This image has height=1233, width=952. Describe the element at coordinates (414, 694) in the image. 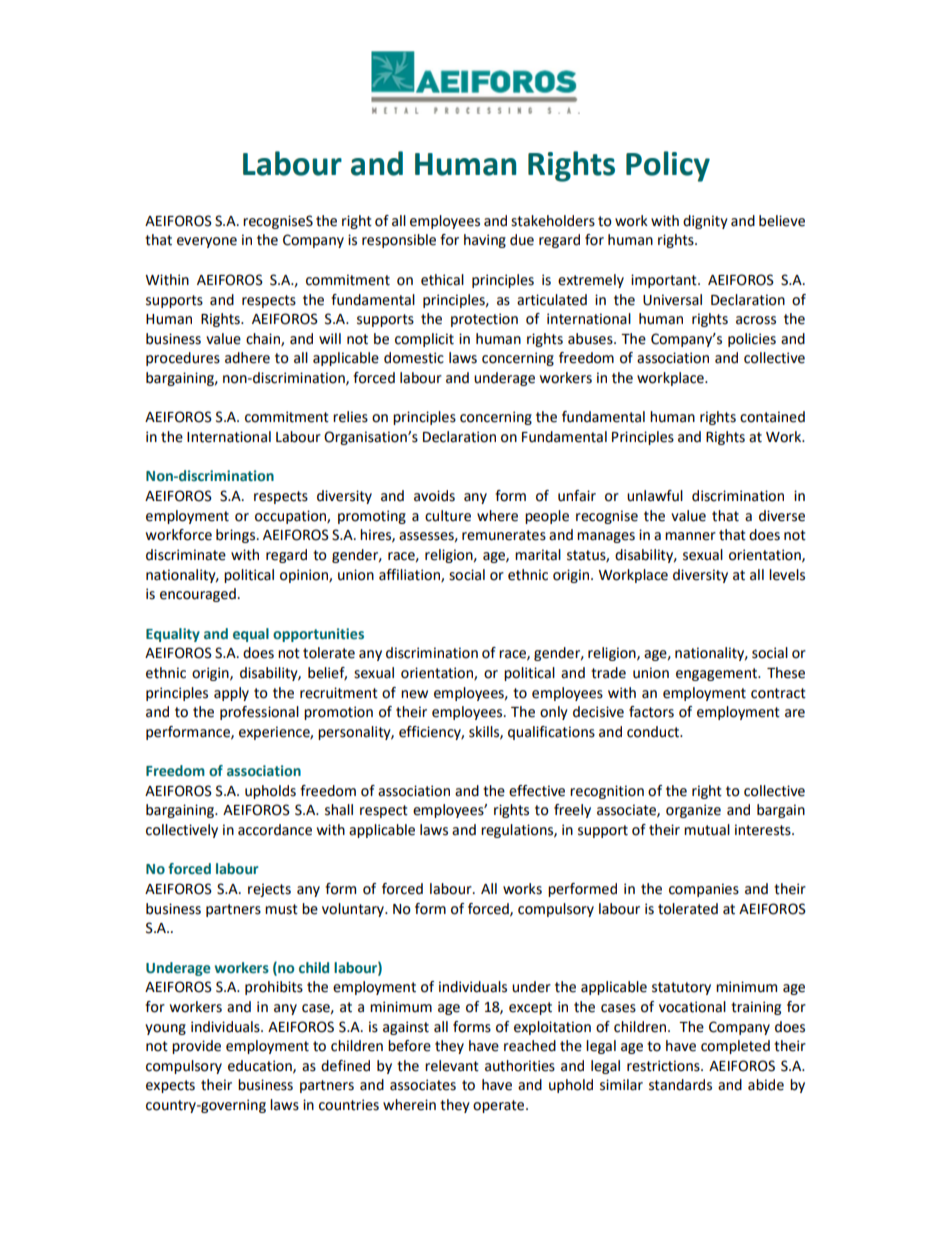

I see `new` at that location.
